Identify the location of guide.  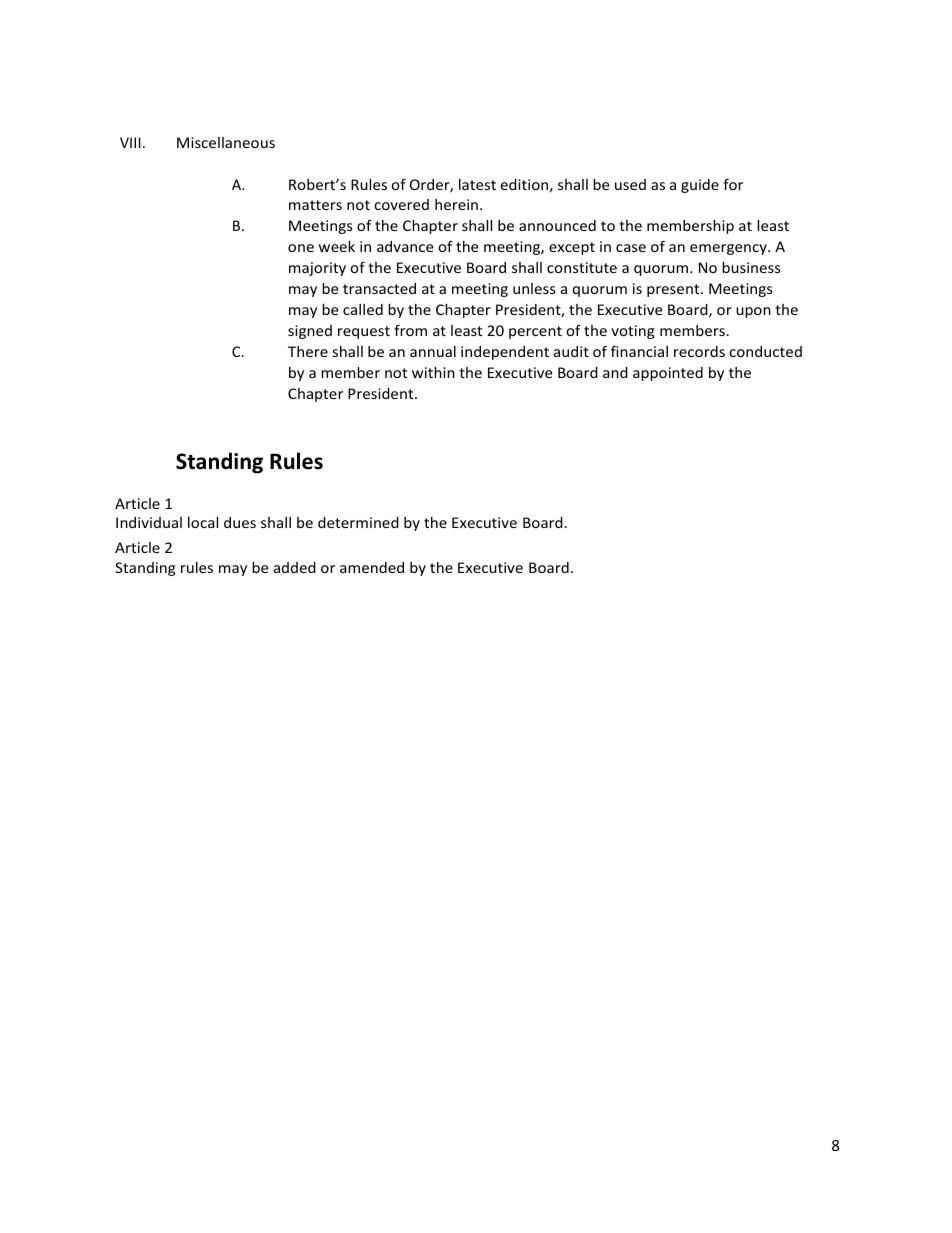
(700, 186).
